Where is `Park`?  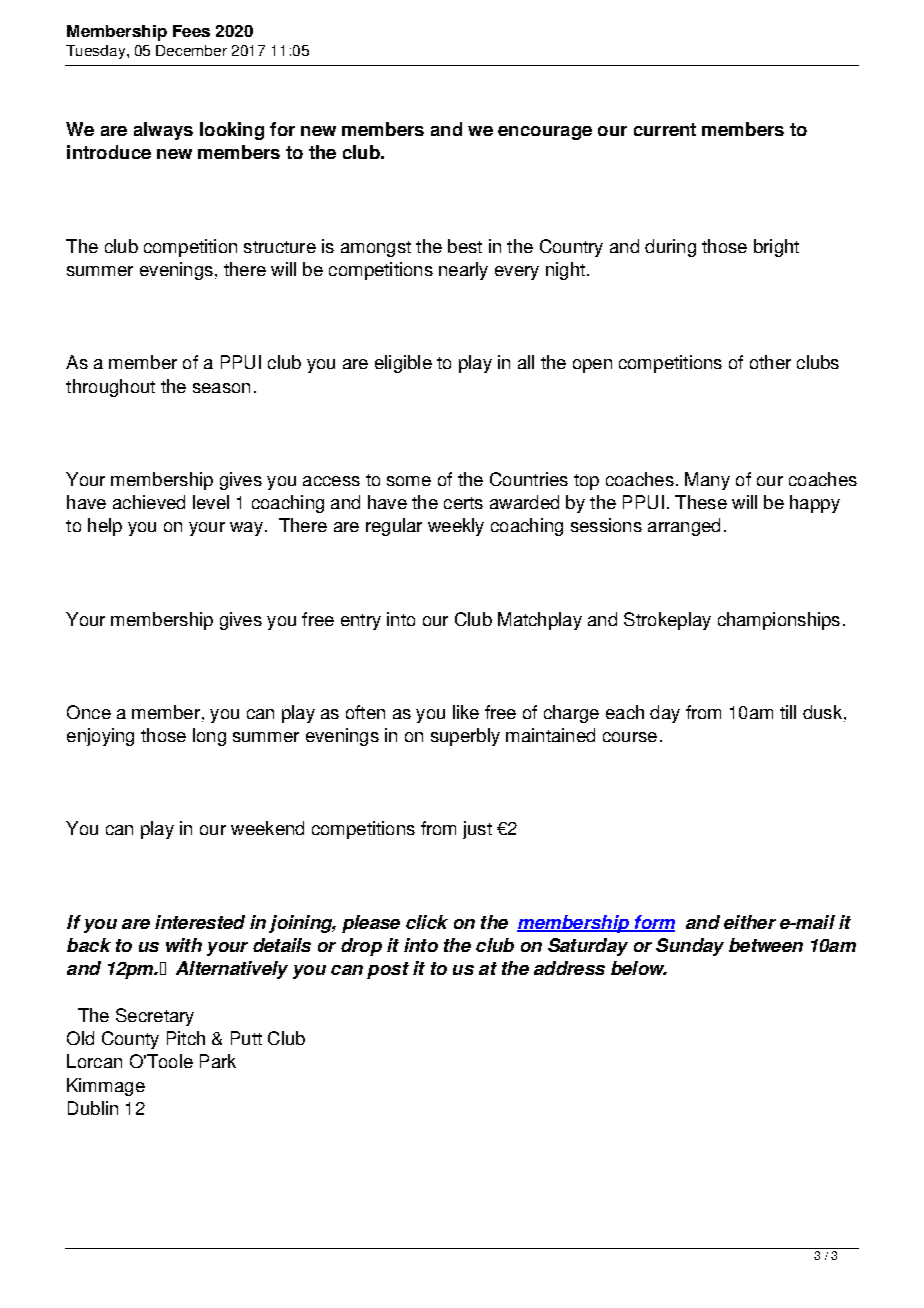
Park is located at coordinates (218, 1061).
